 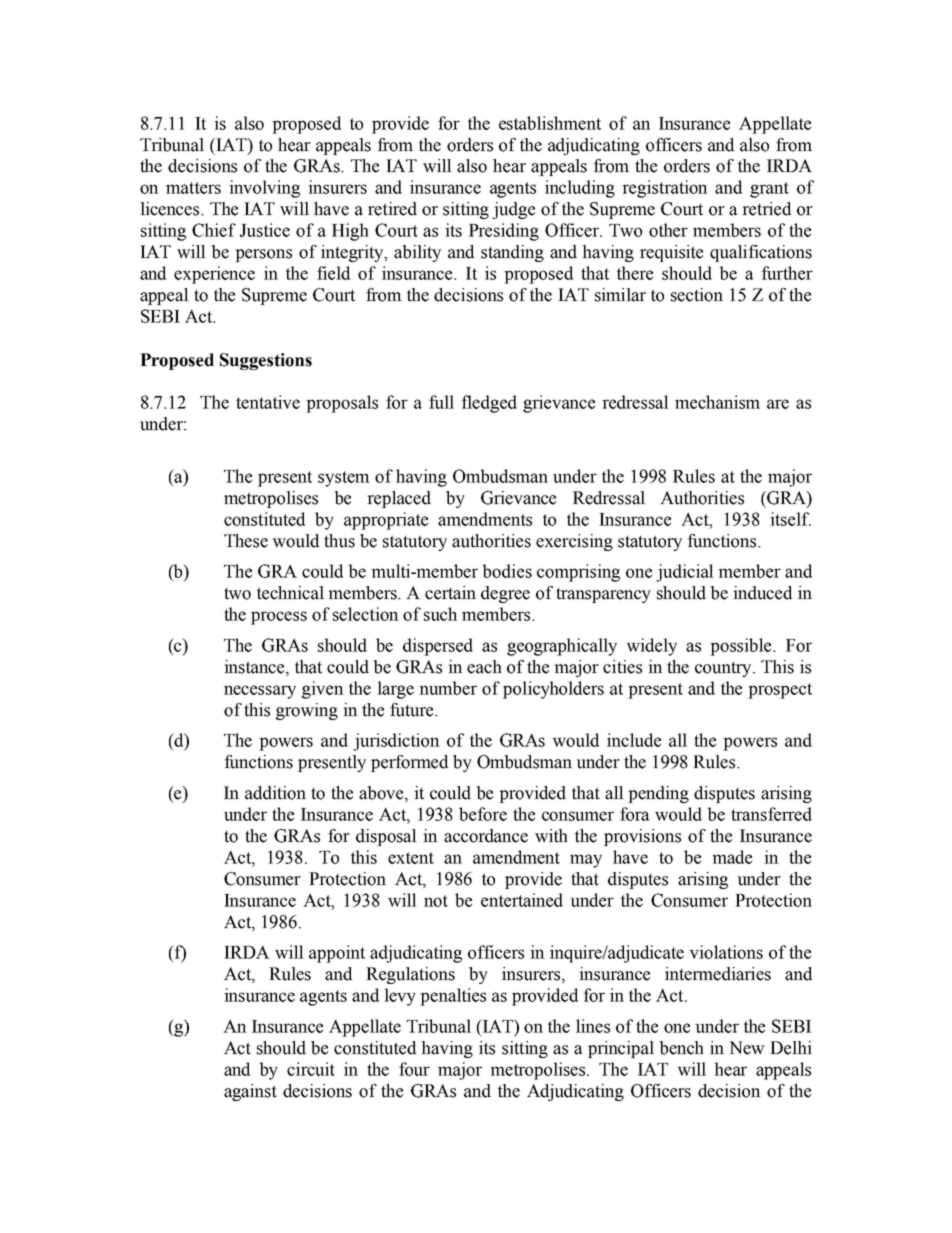 What do you see at coordinates (747, 1048) in the screenshot?
I see `New` at bounding box center [747, 1048].
